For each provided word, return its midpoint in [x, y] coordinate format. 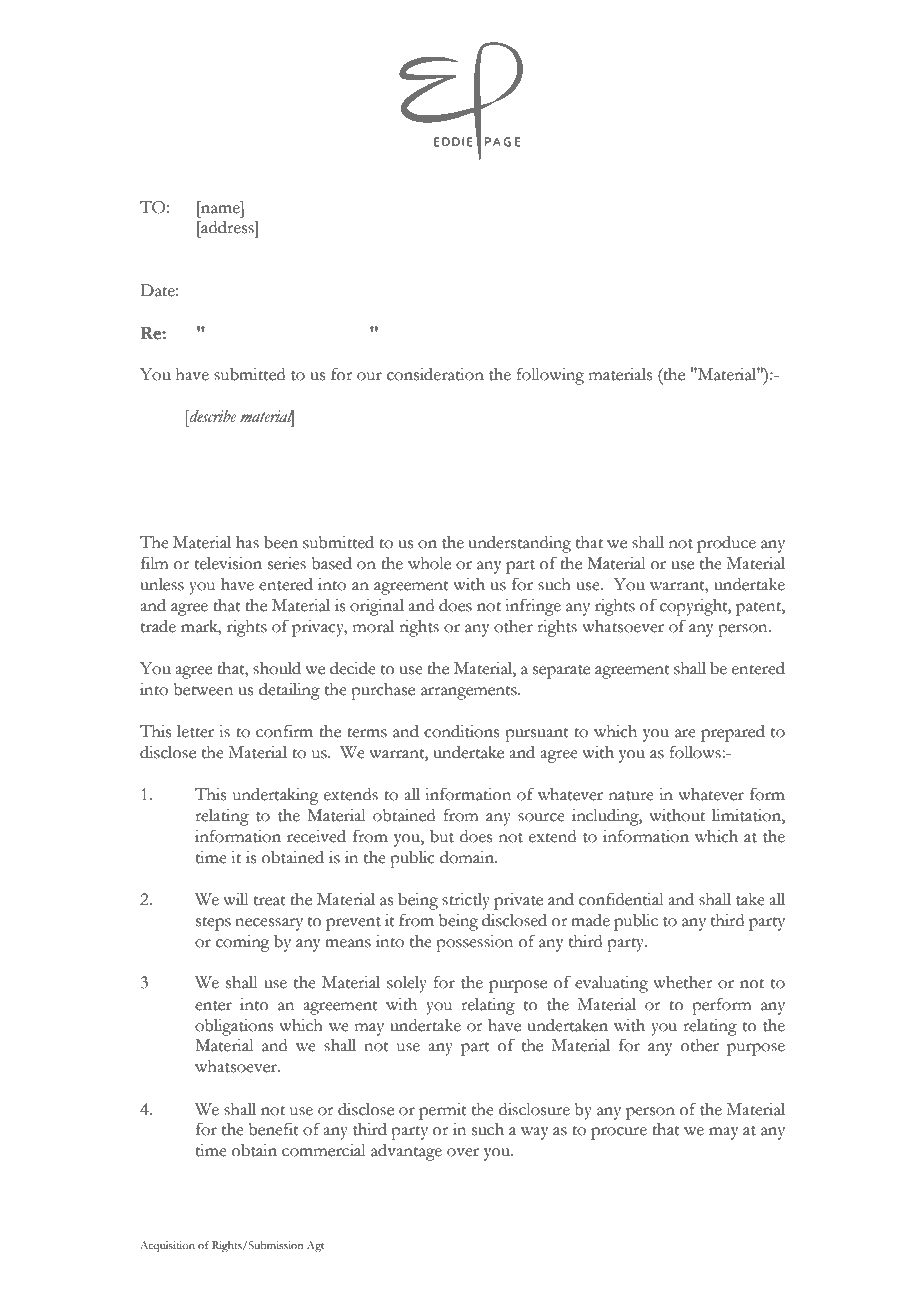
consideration [435, 374]
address [227, 227]
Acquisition [167, 1246]
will [236, 899]
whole [429, 563]
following [550, 376]
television [228, 563]
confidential [621, 899]
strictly [466, 901]
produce [726, 544]
